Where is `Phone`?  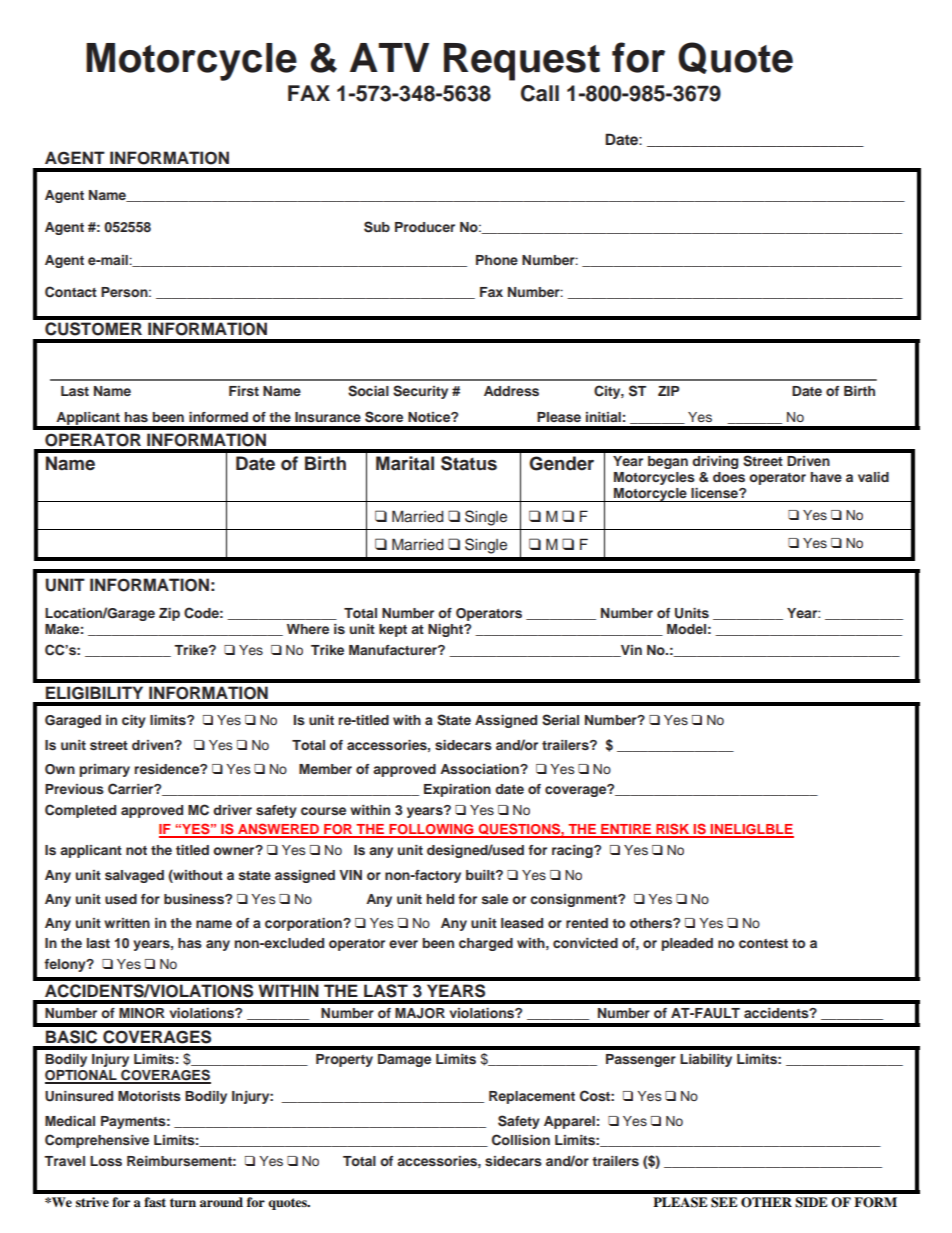 Phone is located at coordinates (497, 260).
